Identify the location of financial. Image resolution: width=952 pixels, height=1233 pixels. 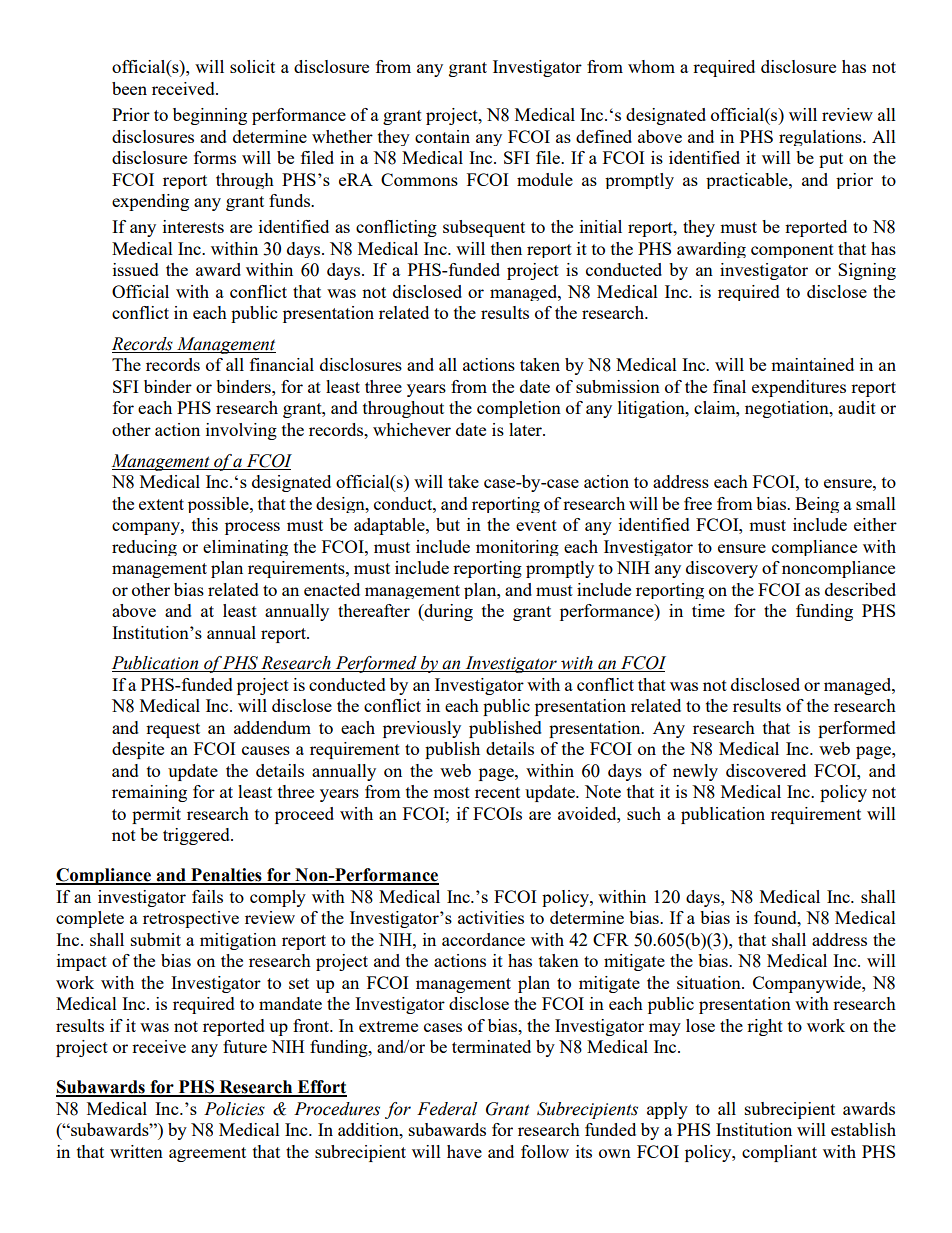
(282, 364).
